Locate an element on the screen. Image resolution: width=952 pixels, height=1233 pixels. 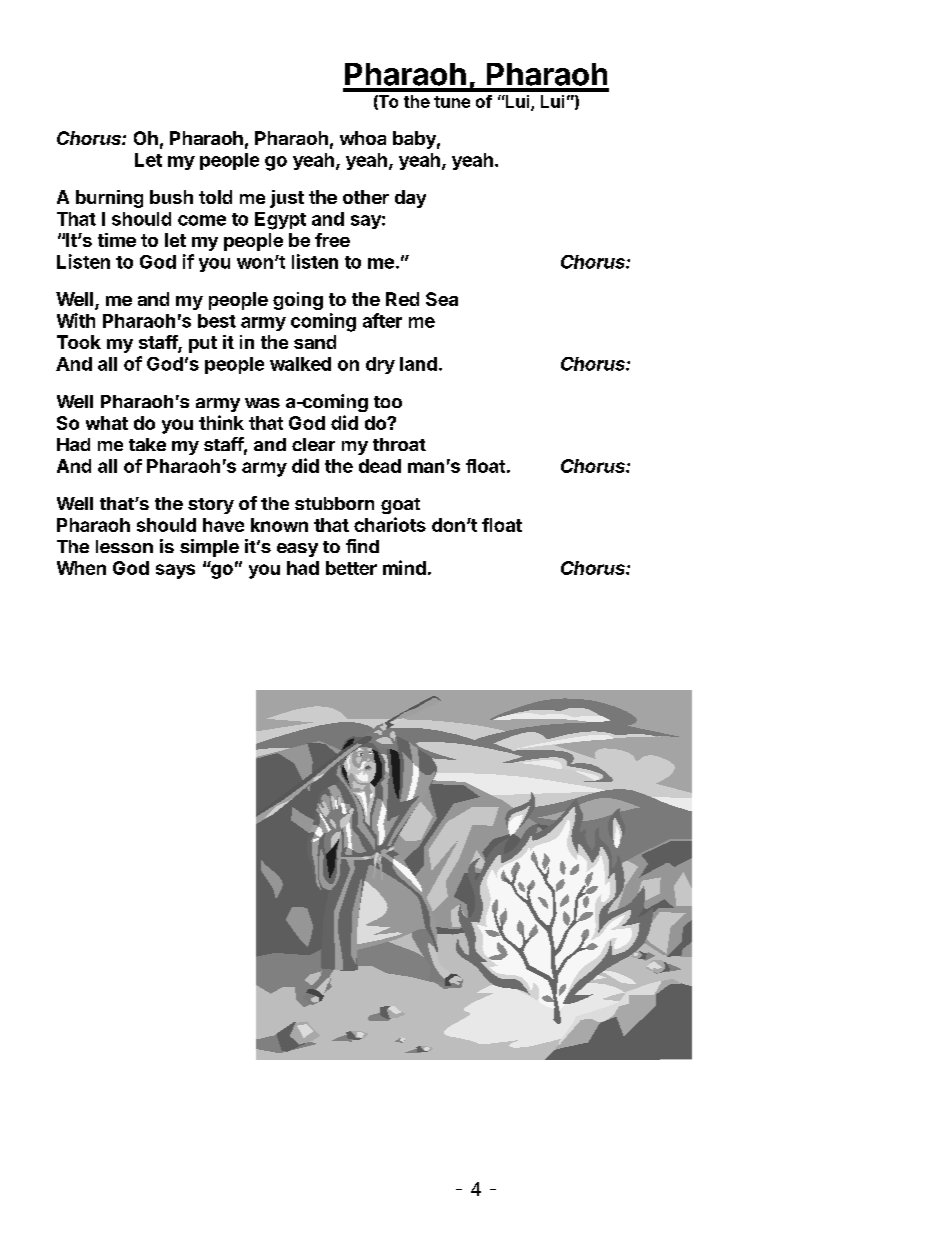
mind is located at coordinates (404, 567).
